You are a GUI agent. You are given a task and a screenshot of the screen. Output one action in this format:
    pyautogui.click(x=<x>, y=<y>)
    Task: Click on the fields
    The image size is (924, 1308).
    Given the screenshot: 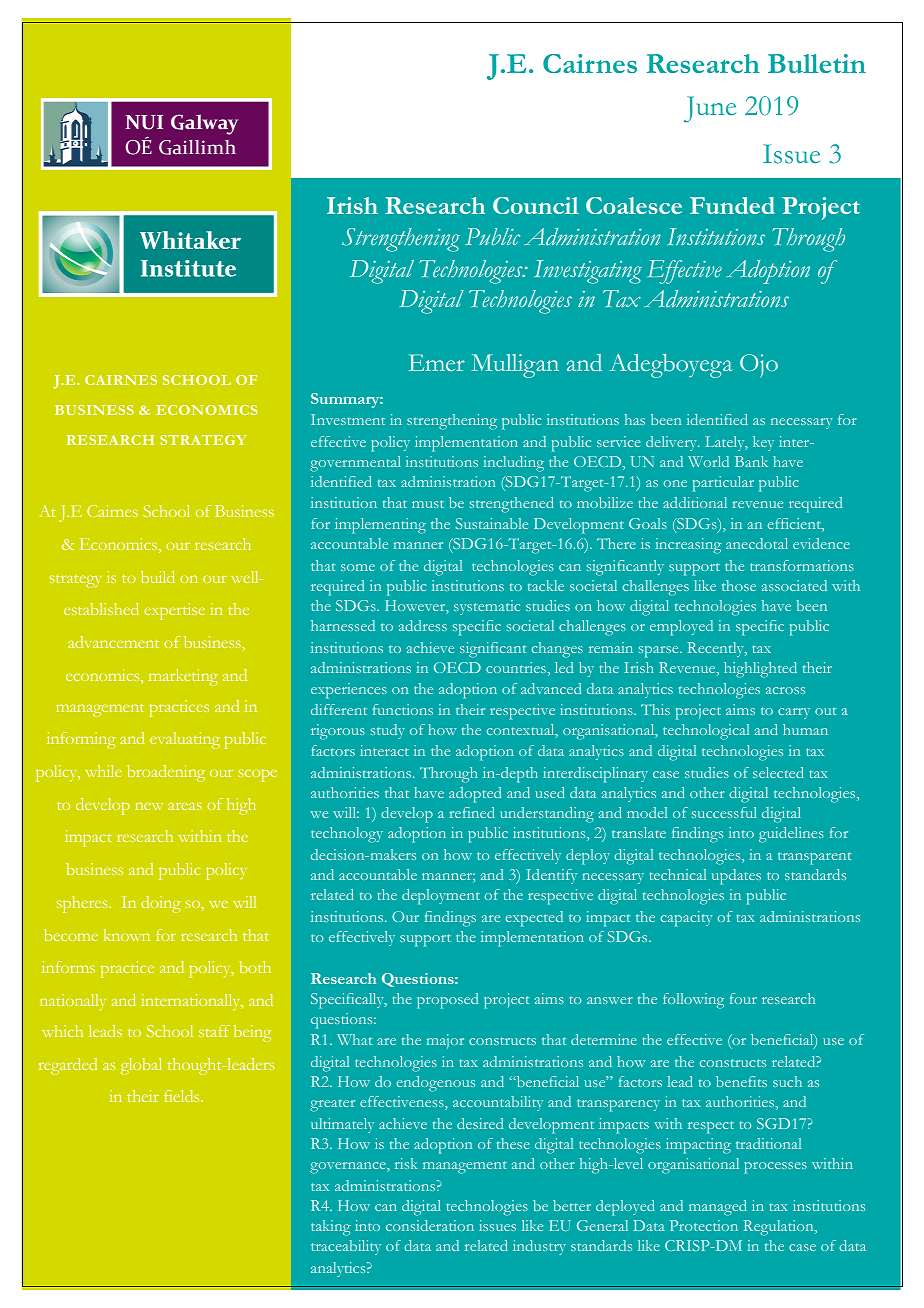 What is the action you would take?
    pyautogui.click(x=183, y=1096)
